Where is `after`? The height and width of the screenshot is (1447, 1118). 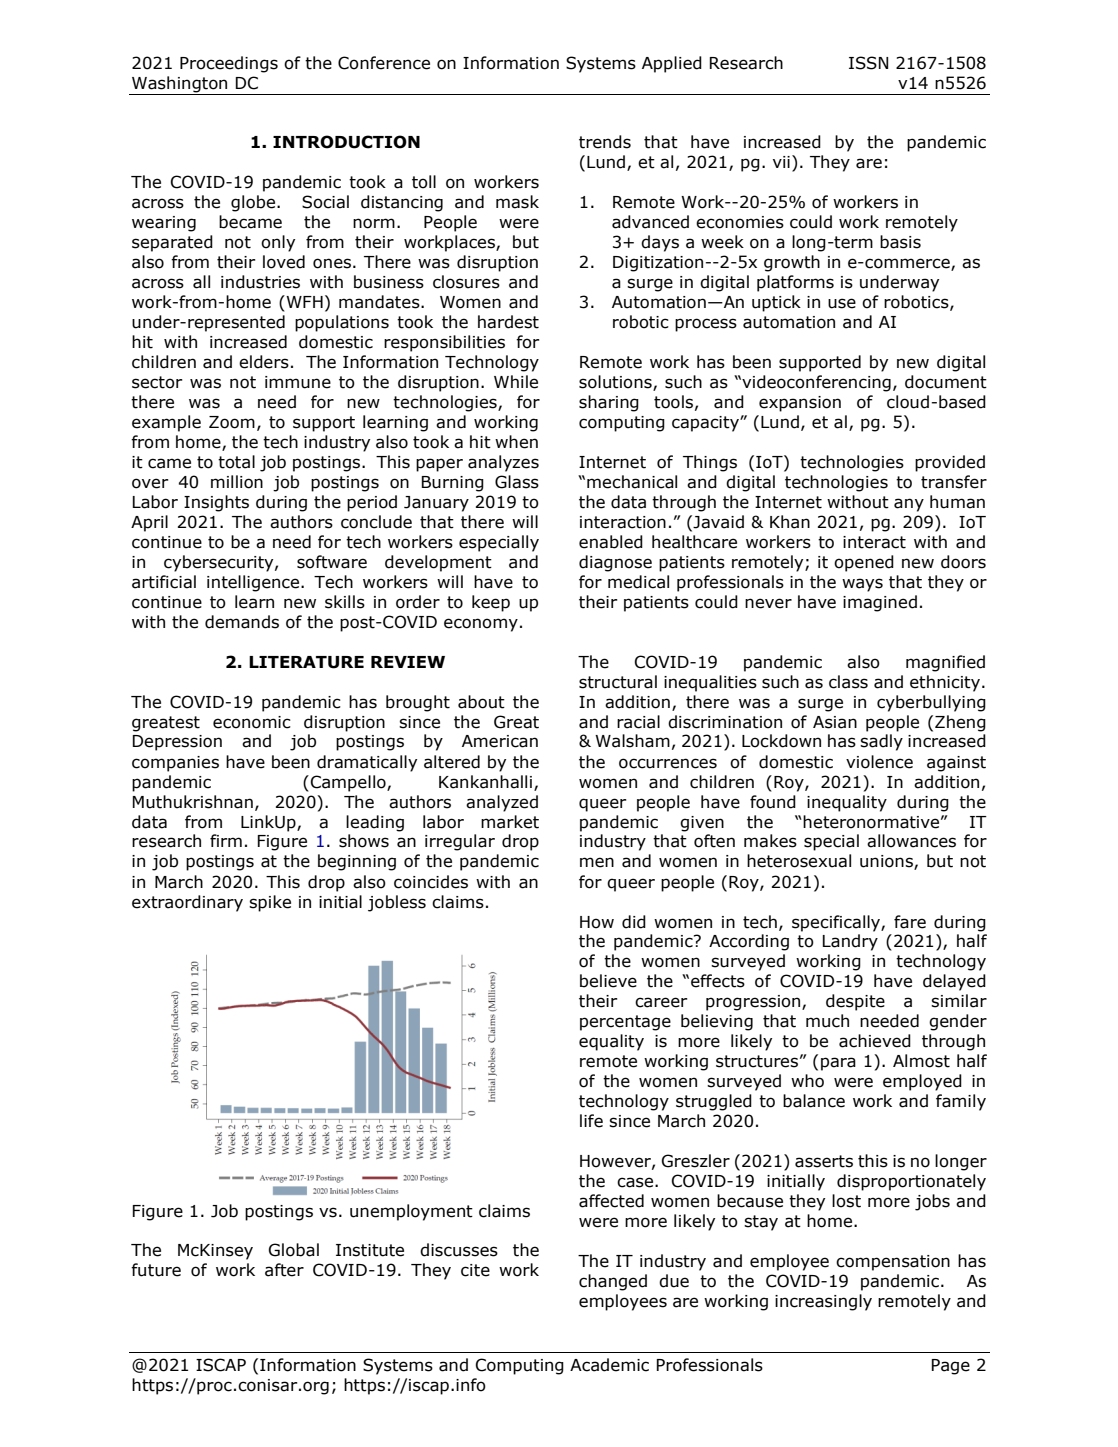
after is located at coordinates (284, 1270).
